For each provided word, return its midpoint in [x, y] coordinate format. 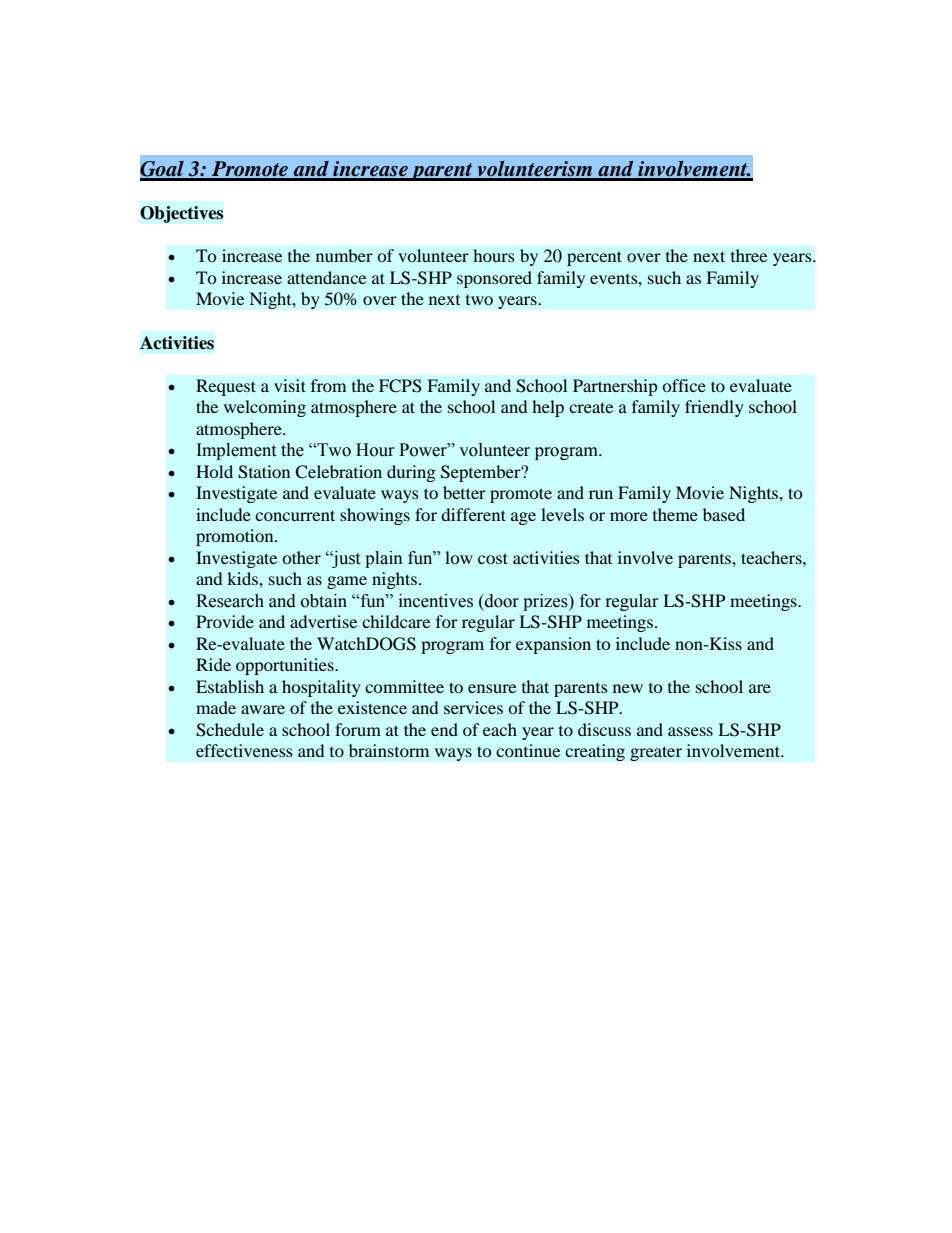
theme [675, 514]
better [464, 492]
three [749, 255]
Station [264, 472]
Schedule [230, 730]
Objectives [182, 214]
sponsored [494, 279]
